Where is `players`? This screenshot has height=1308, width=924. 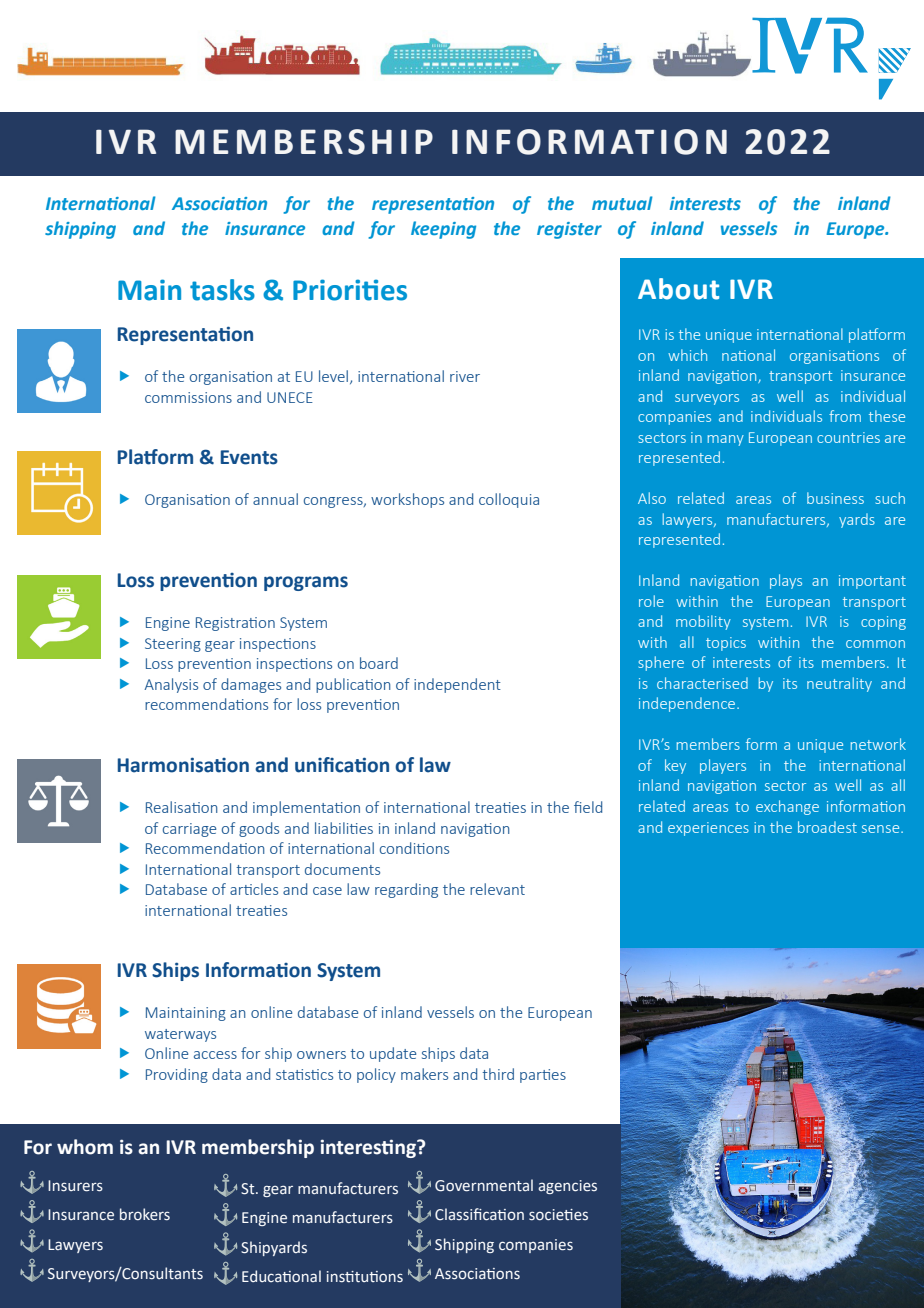
players is located at coordinates (723, 766).
